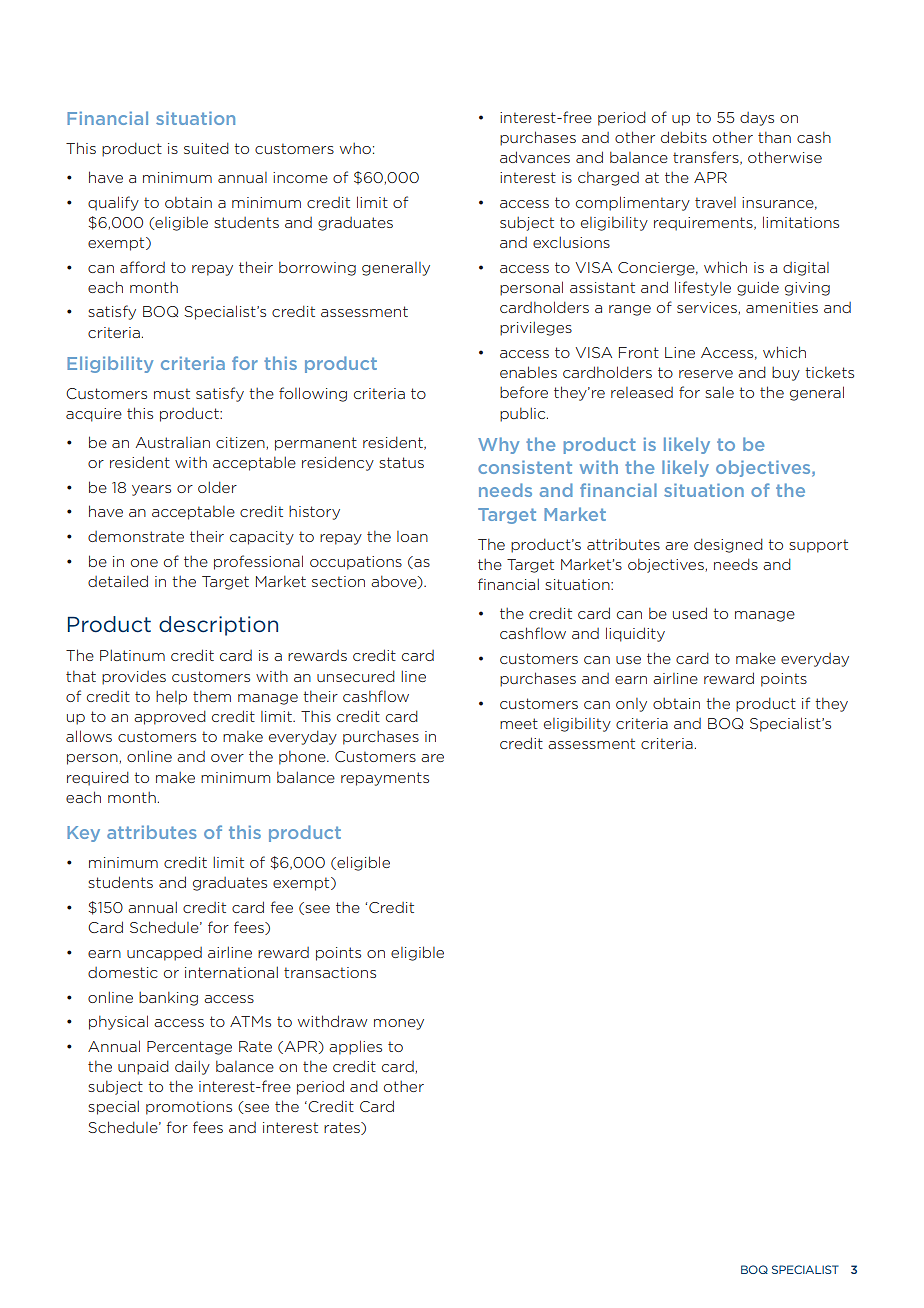 The width and height of the document is (924, 1308). What do you see at coordinates (719, 392) in the document?
I see `sale` at bounding box center [719, 392].
